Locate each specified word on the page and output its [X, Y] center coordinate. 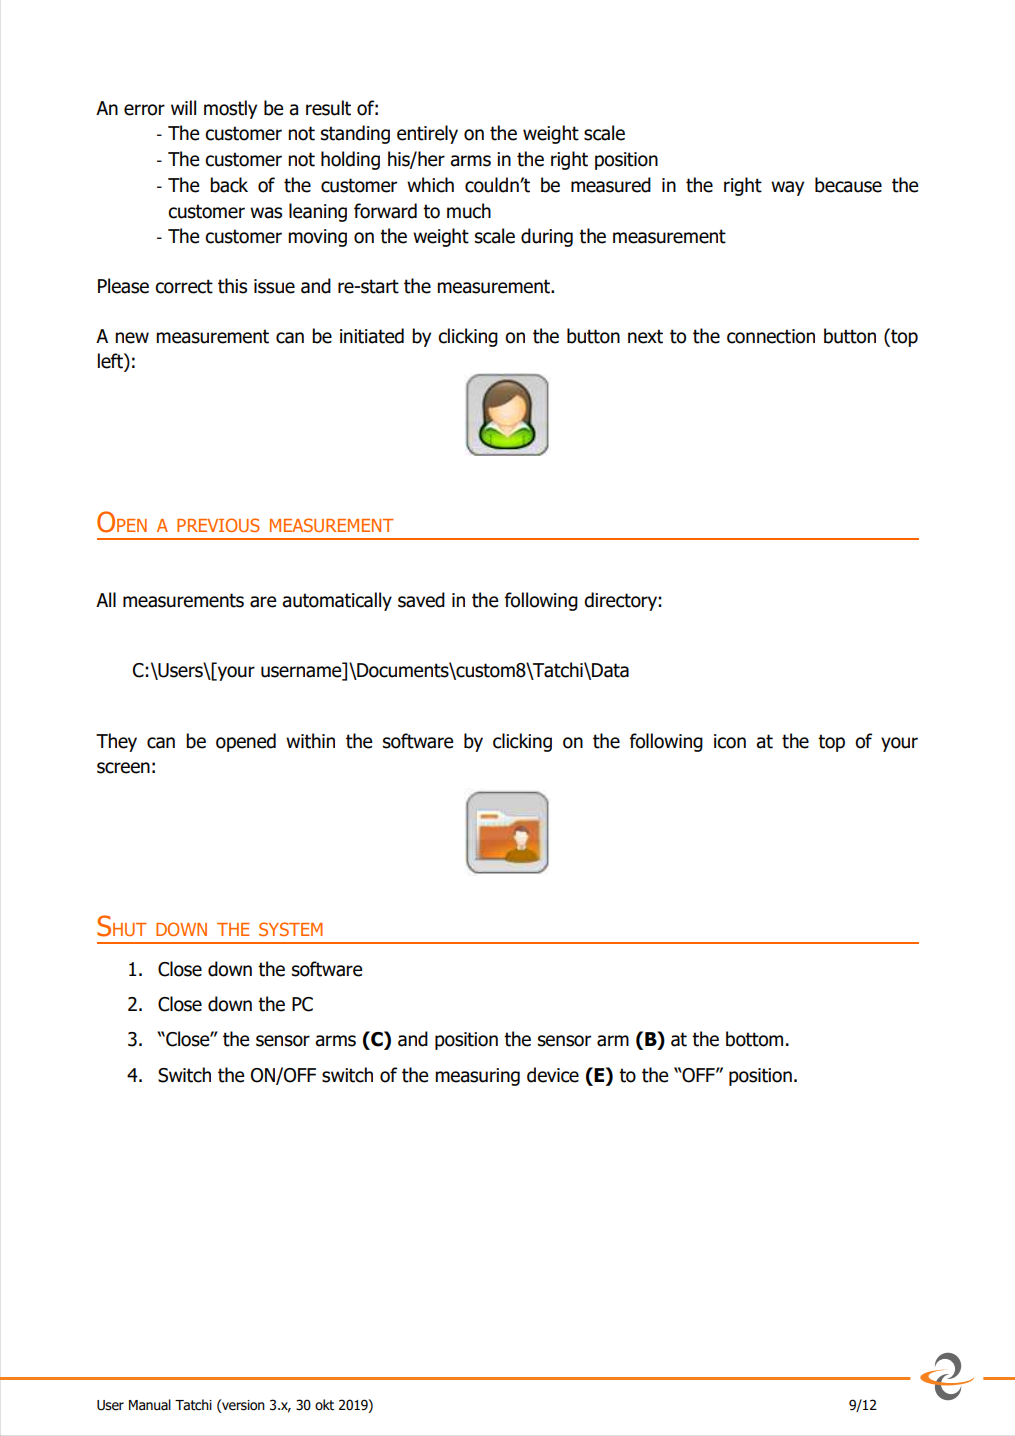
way [787, 188]
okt [324, 1405]
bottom [754, 1039]
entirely [427, 134]
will [183, 107]
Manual [150, 1405]
